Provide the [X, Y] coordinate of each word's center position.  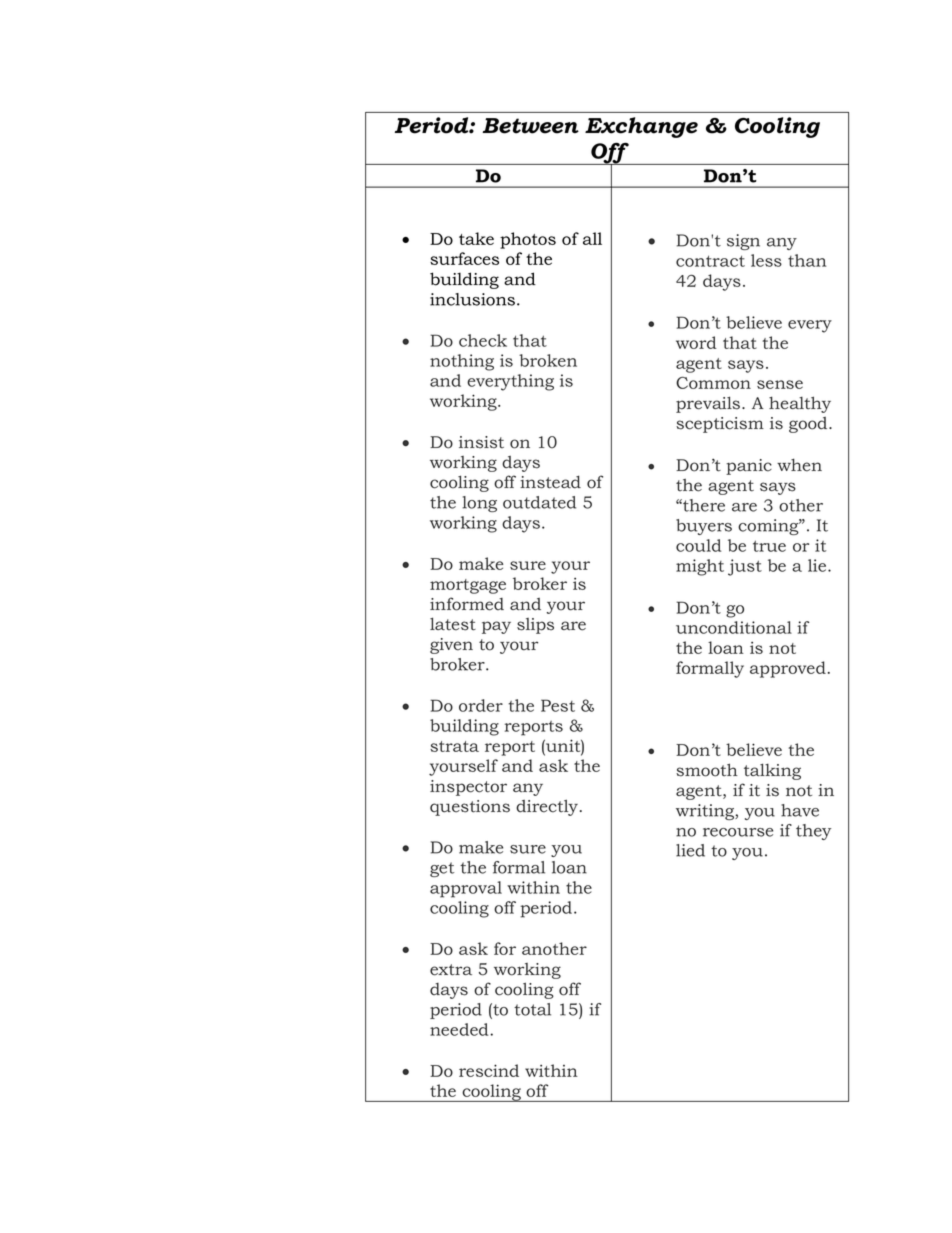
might [700, 567]
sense [780, 384]
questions [470, 808]
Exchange [641, 127]
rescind [489, 1070]
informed [467, 604]
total [532, 1009]
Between [530, 126]
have [800, 810]
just [745, 567]
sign [743, 242]
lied [690, 850]
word [696, 342]
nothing [462, 362]
